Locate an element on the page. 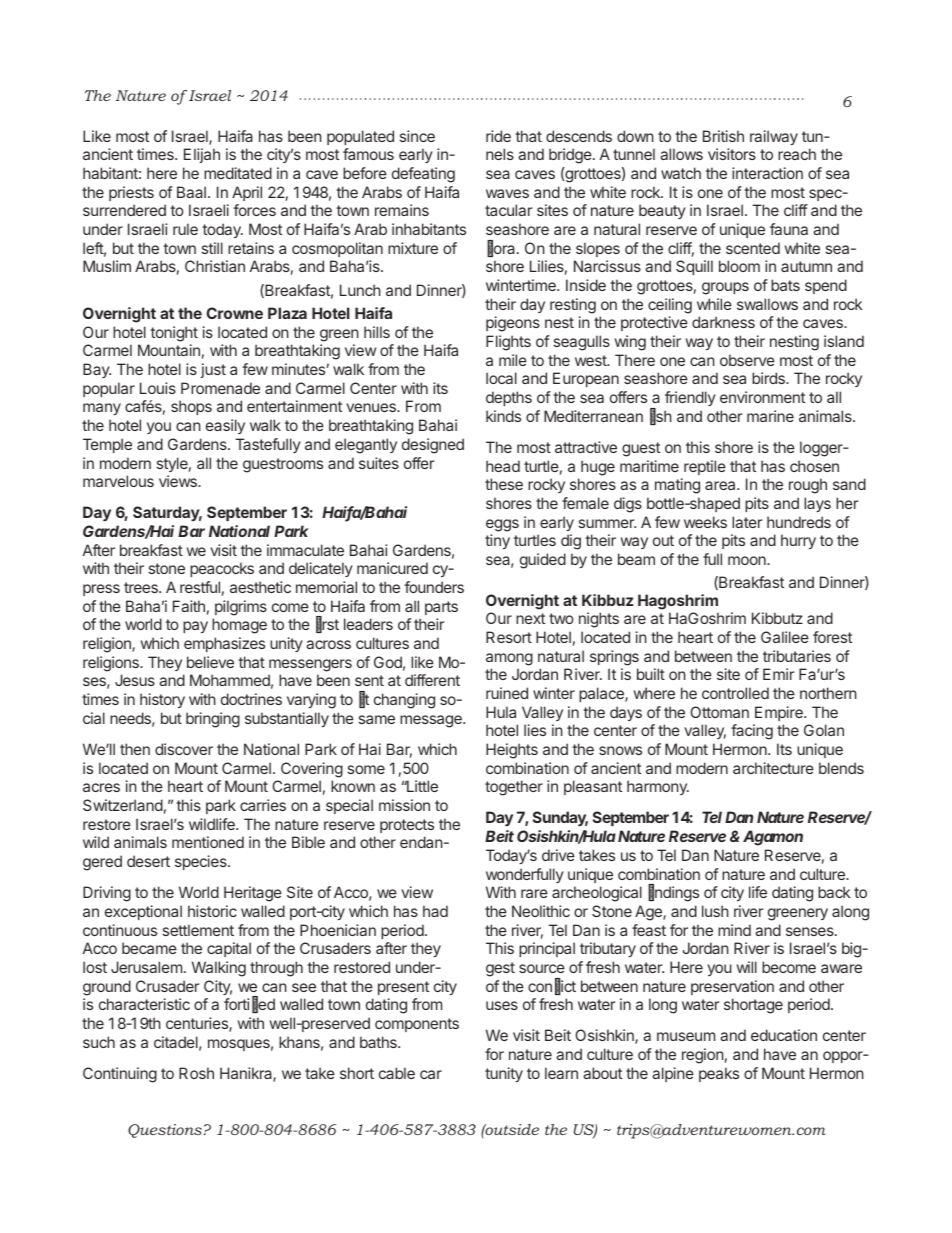 Image resolution: width=952 pixels, height=1233 pixels. interaction is located at coordinates (767, 173).
